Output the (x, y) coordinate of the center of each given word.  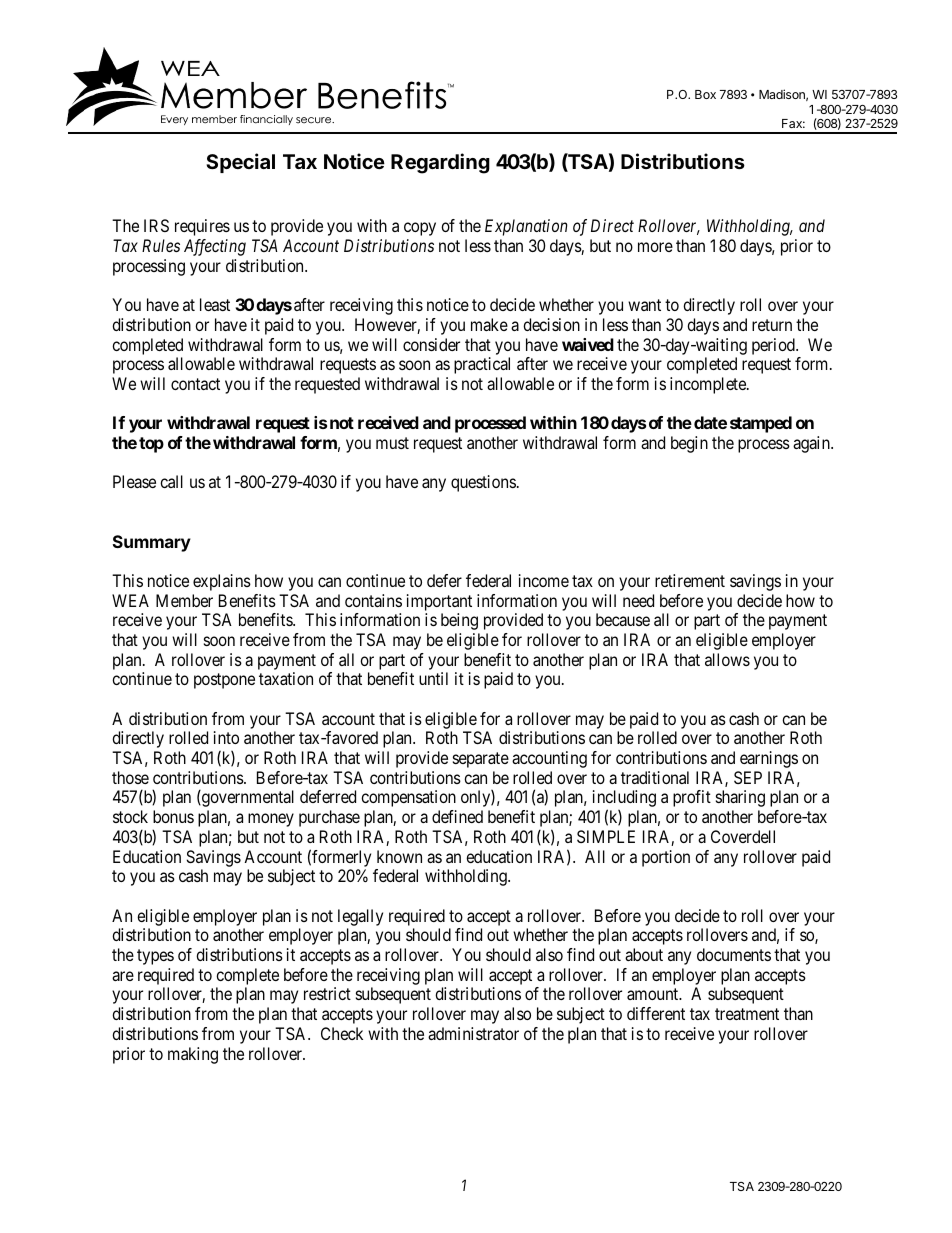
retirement (690, 580)
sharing (740, 798)
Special (240, 163)
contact (195, 384)
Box (705, 94)
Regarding (440, 163)
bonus (173, 816)
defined (457, 816)
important (439, 602)
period (774, 346)
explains (222, 582)
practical (482, 365)
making (193, 1055)
